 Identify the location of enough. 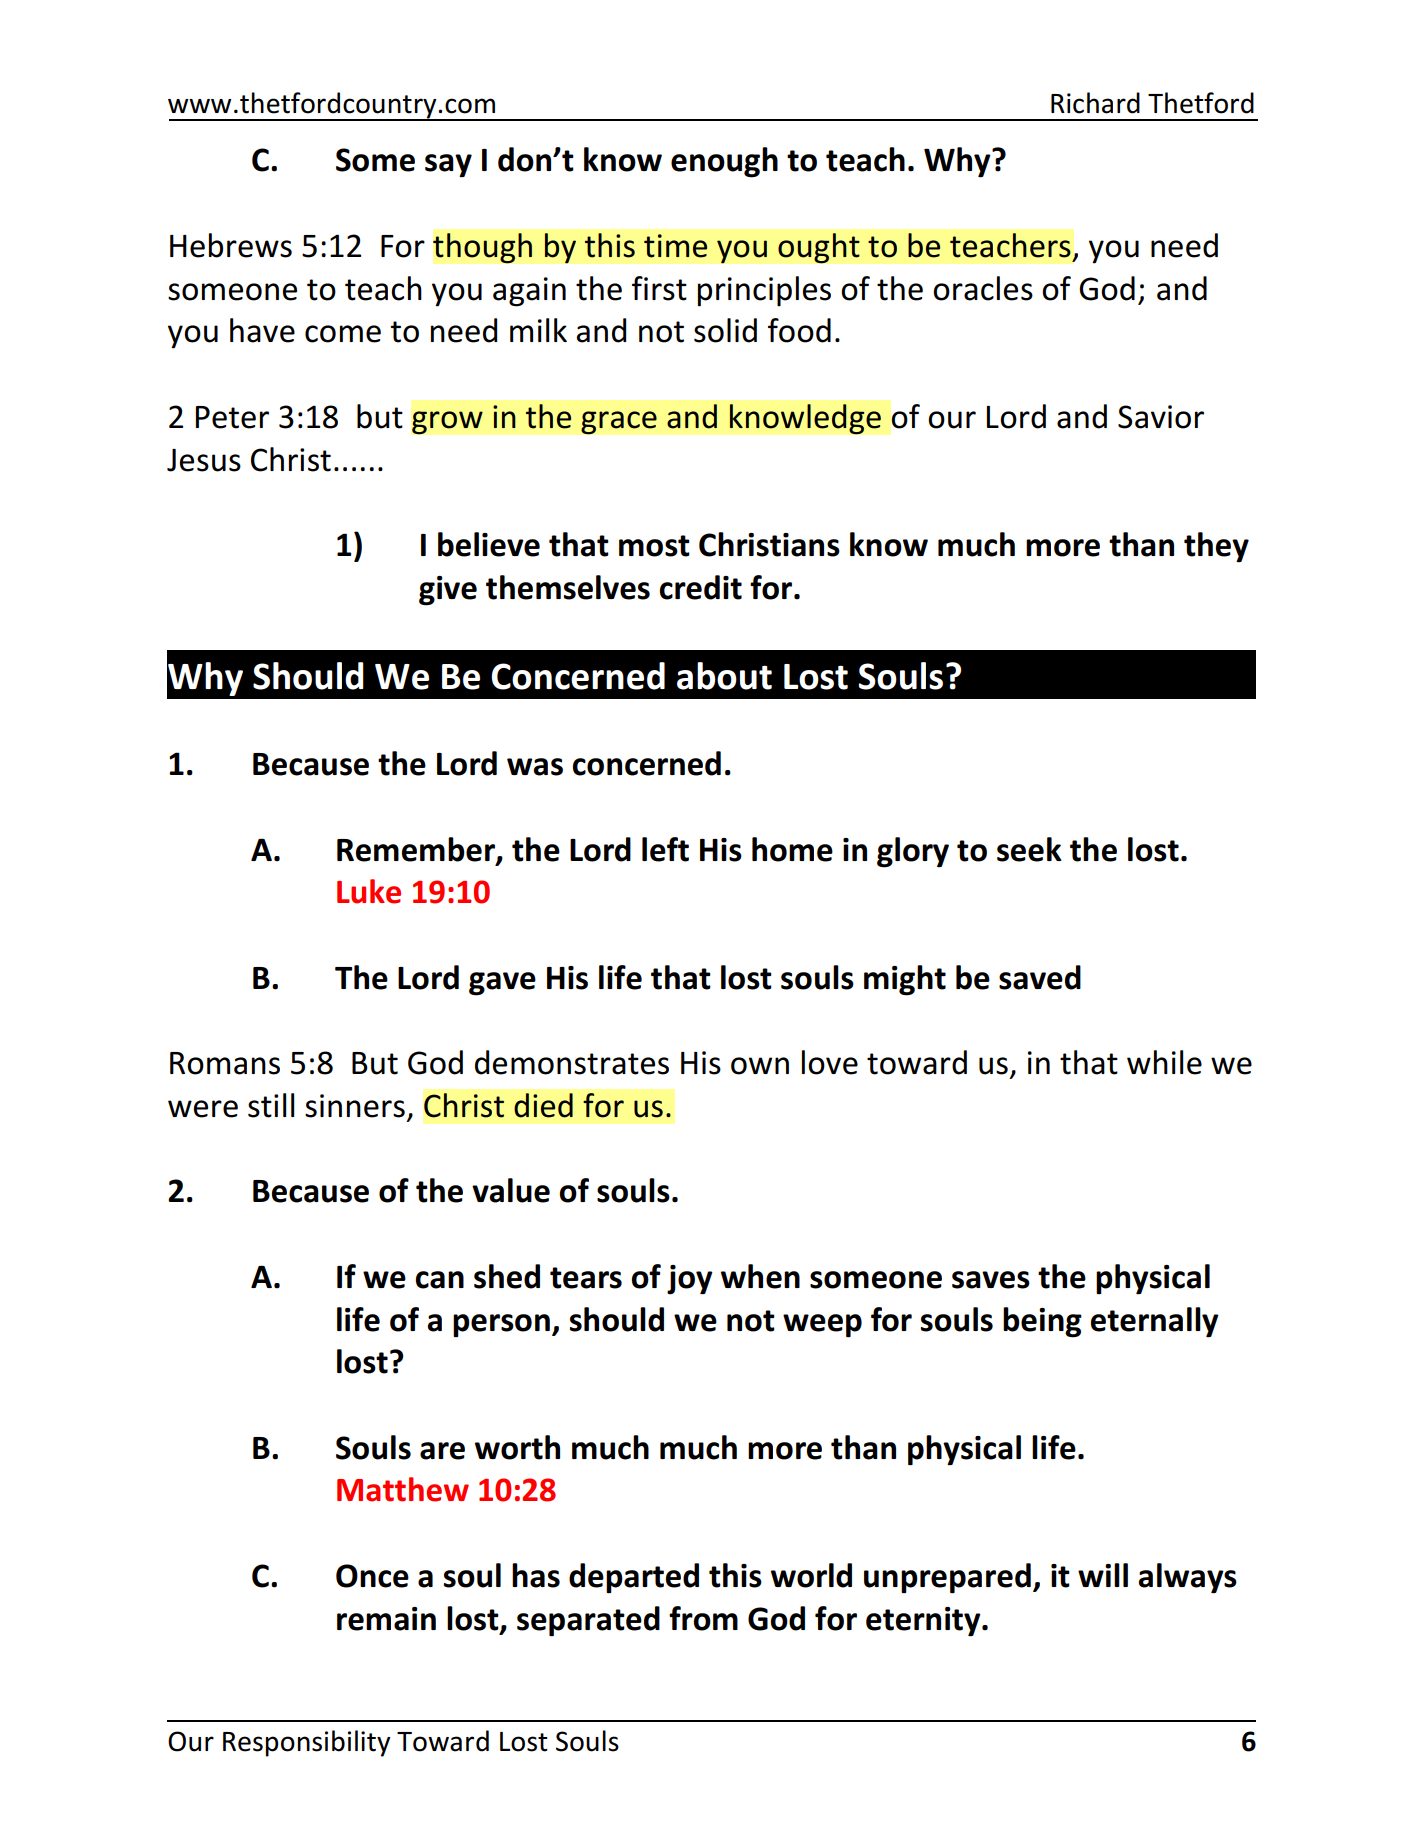
(724, 162).
